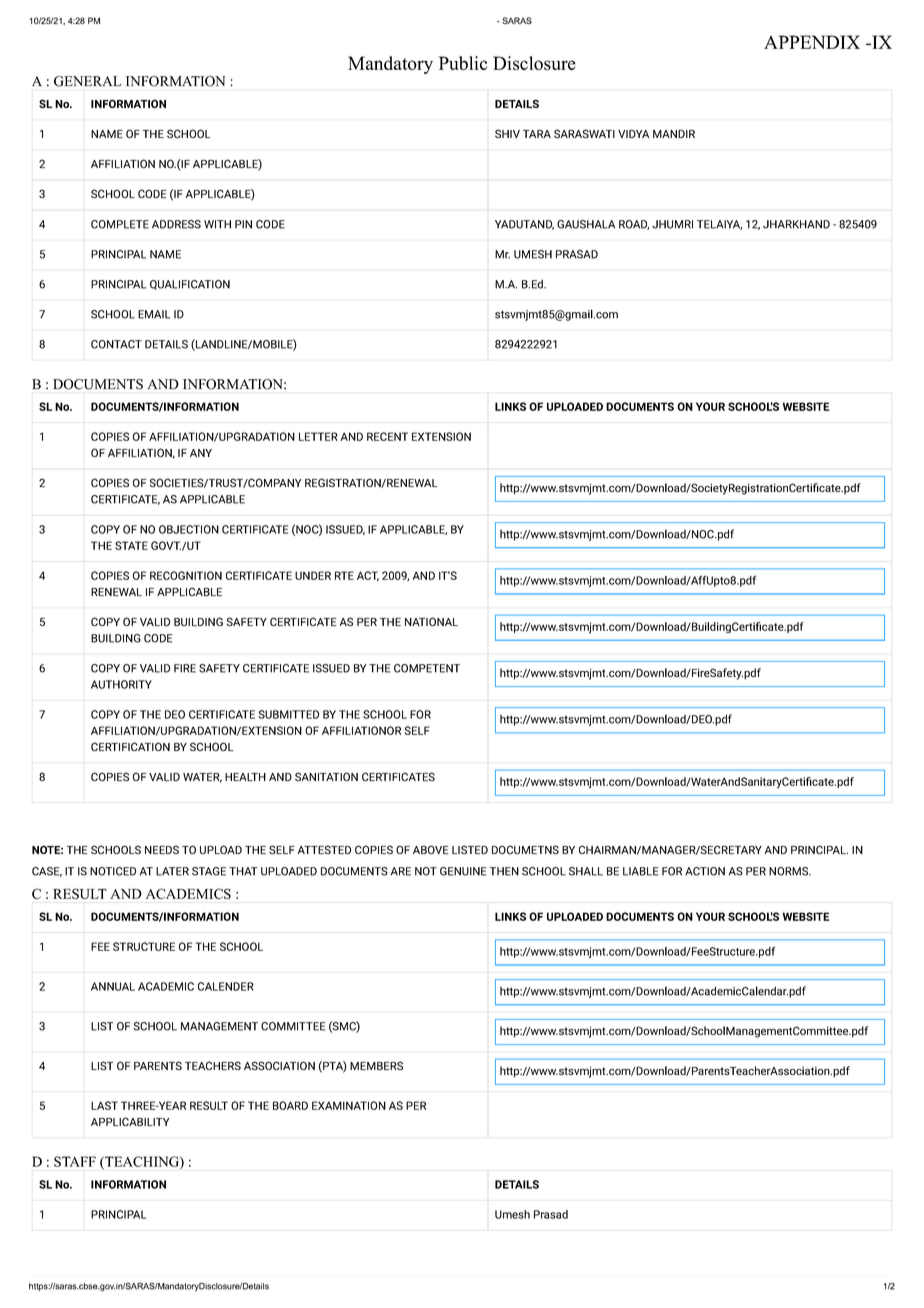  Describe the element at coordinates (116, 344) in the page. I see `CONTACT` at that location.
